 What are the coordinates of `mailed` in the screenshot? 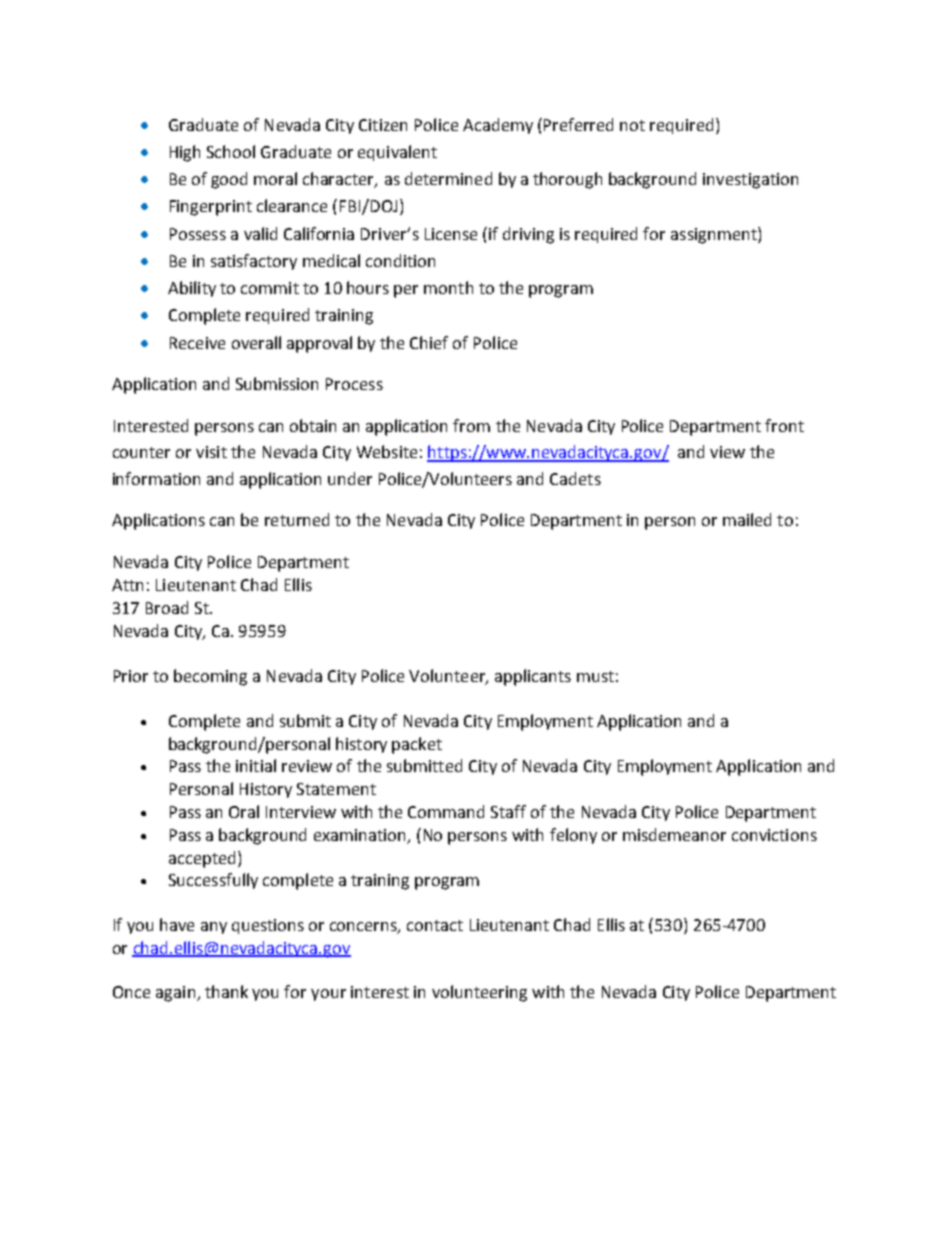 It's located at (747, 519).
